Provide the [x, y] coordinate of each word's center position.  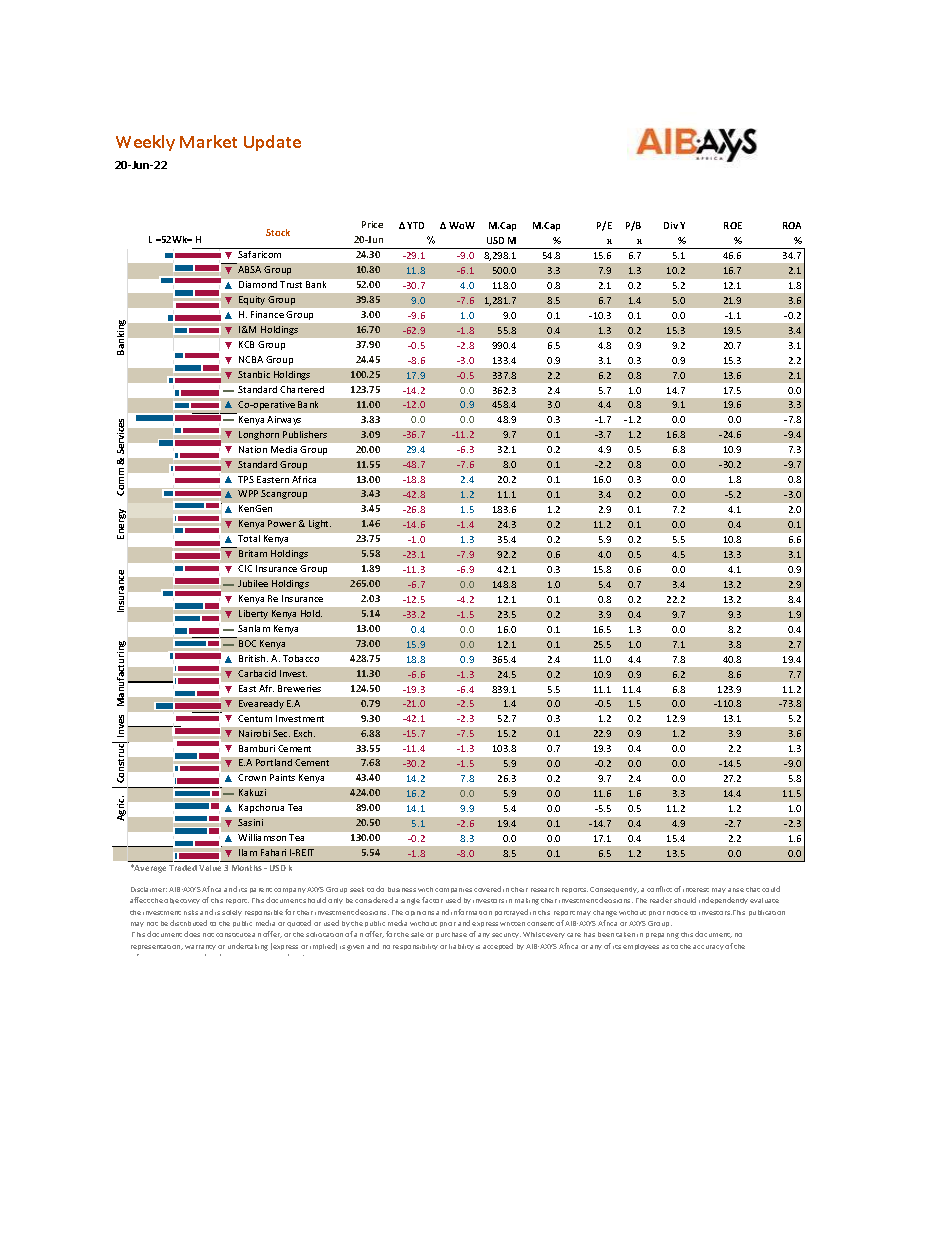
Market [208, 141]
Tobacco [301, 658]
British [253, 658]
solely [232, 913]
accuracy [708, 947]
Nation [253, 449]
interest [696, 890]
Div [671, 225]
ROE [733, 225]
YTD [415, 225]
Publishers [305, 434]
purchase [451, 935]
